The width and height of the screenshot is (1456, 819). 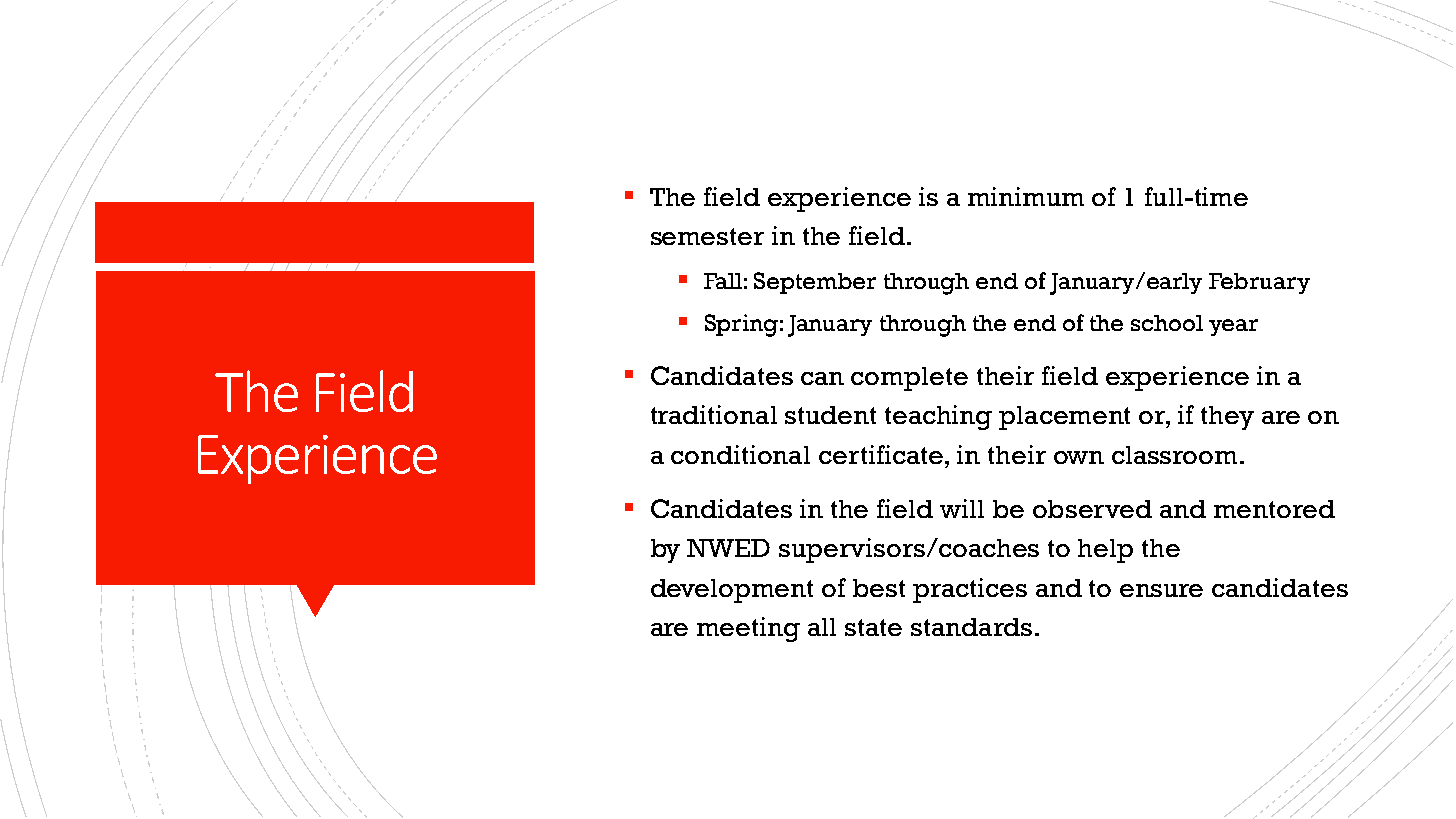 What do you see at coordinates (1259, 283) in the screenshot?
I see `February` at bounding box center [1259, 283].
